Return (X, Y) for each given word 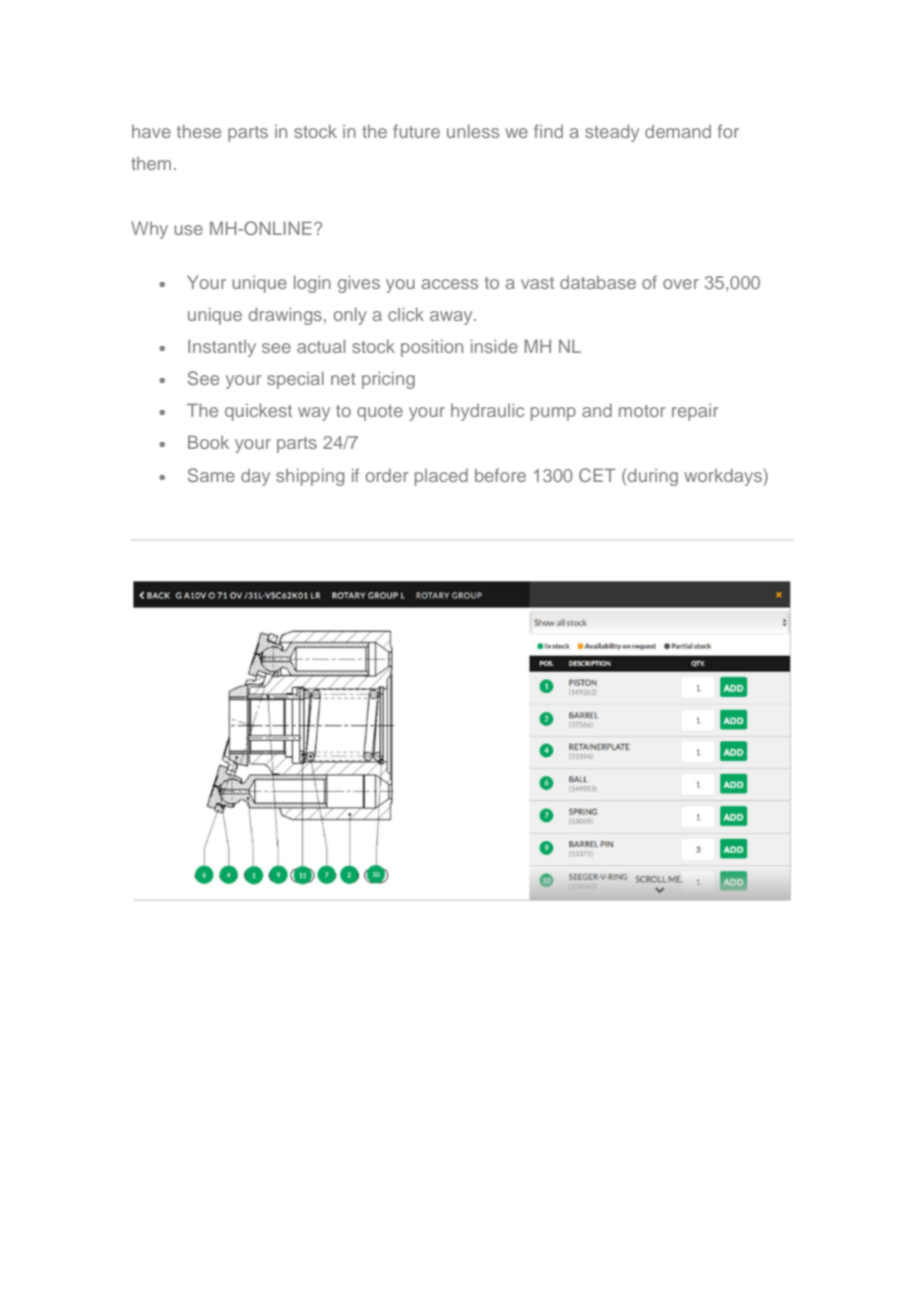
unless (473, 131)
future (416, 131)
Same (211, 475)
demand (678, 131)
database (598, 282)
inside (494, 346)
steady (612, 133)
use (188, 230)
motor (642, 411)
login (312, 284)
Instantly (222, 348)
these (199, 131)
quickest (258, 412)
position (432, 348)
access (450, 284)
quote (380, 413)
